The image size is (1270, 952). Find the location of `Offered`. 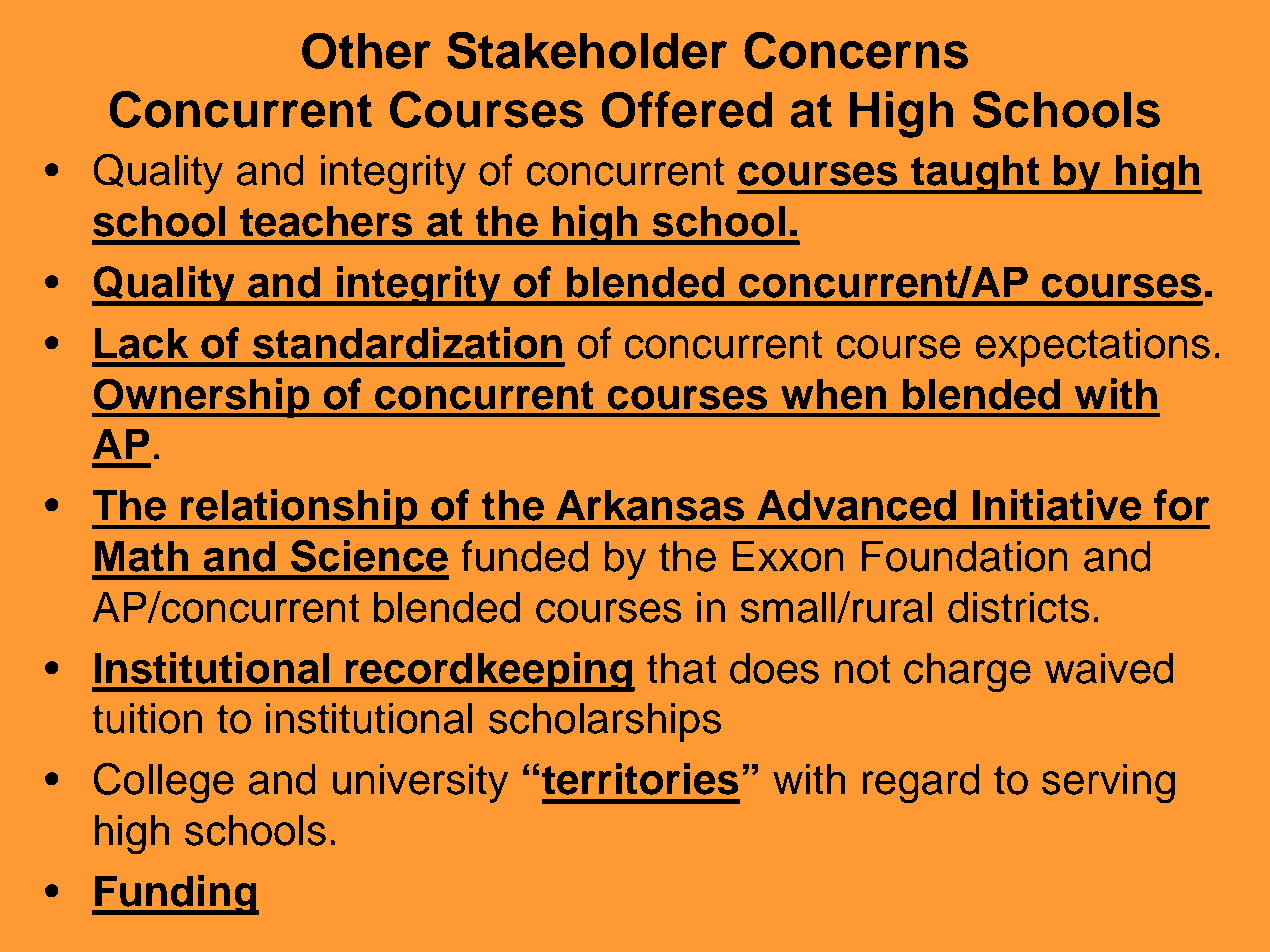

Offered is located at coordinates (687, 109).
